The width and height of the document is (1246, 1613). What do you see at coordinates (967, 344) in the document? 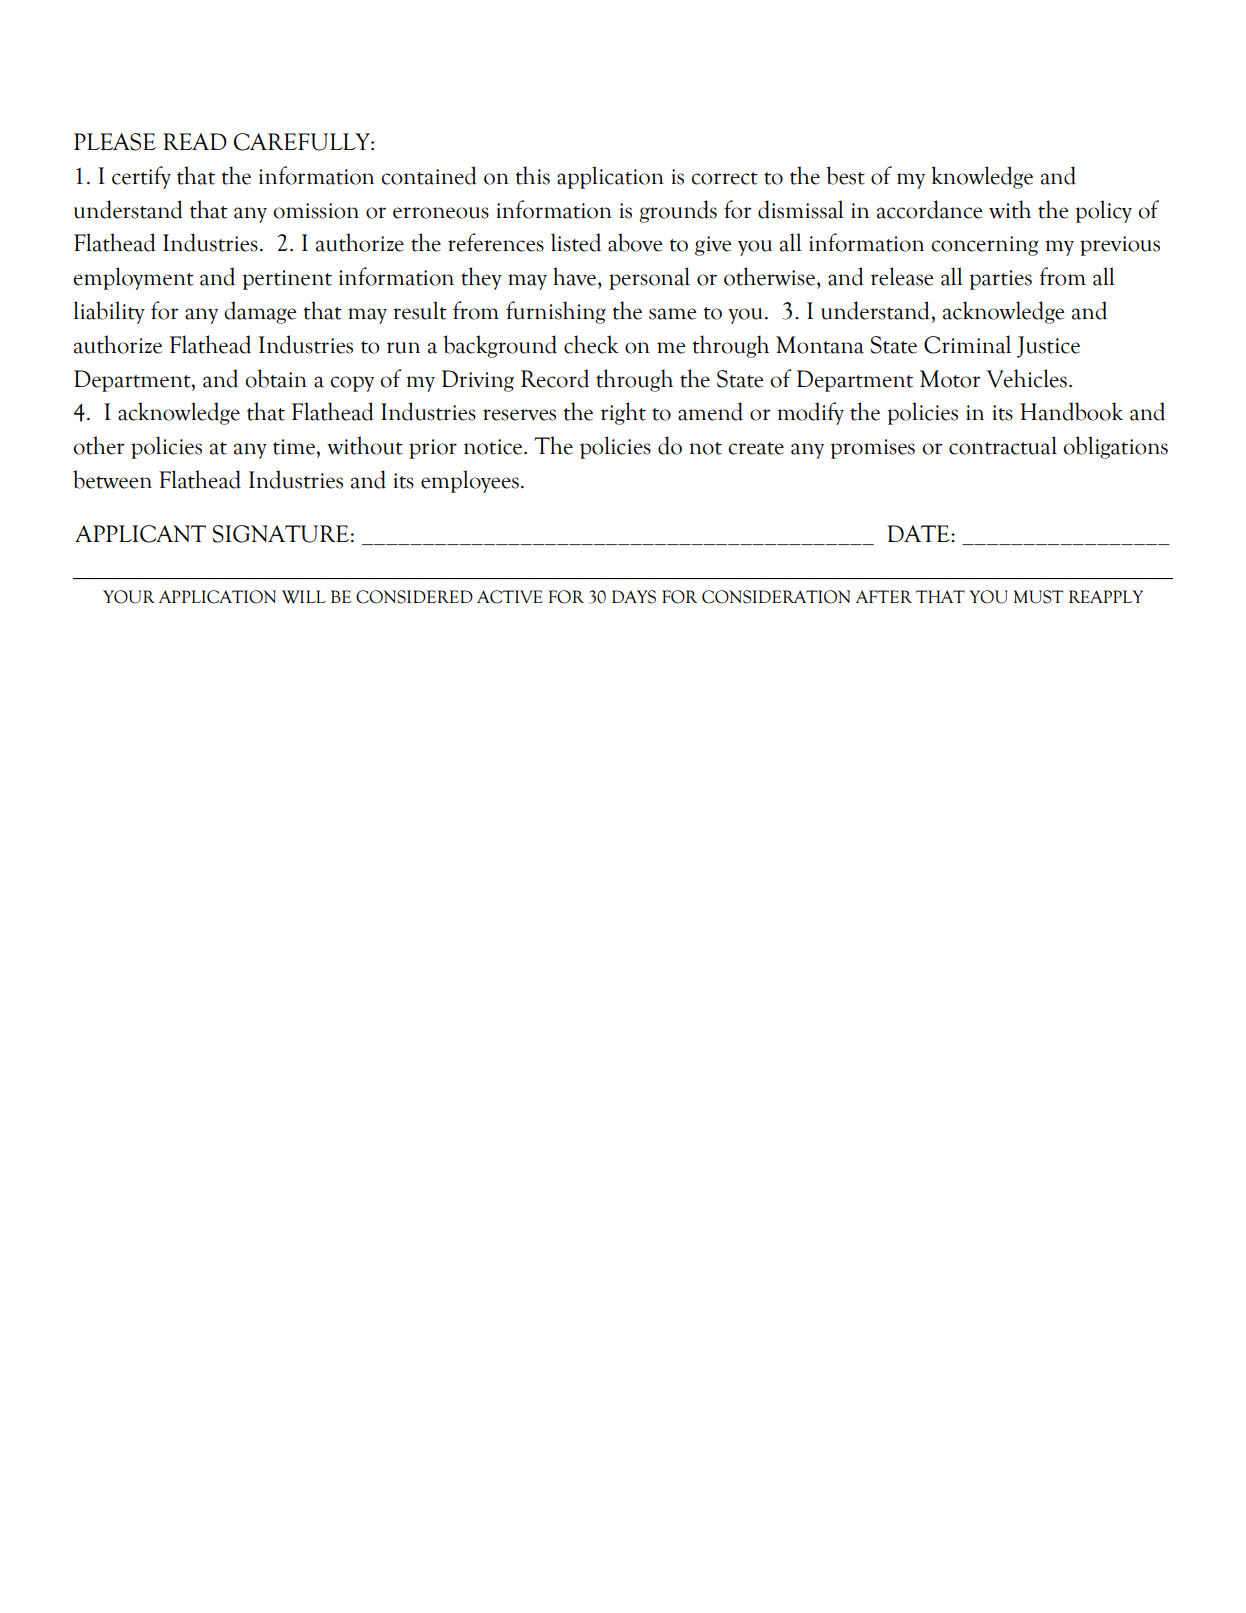
I see `Criminal` at bounding box center [967, 344].
